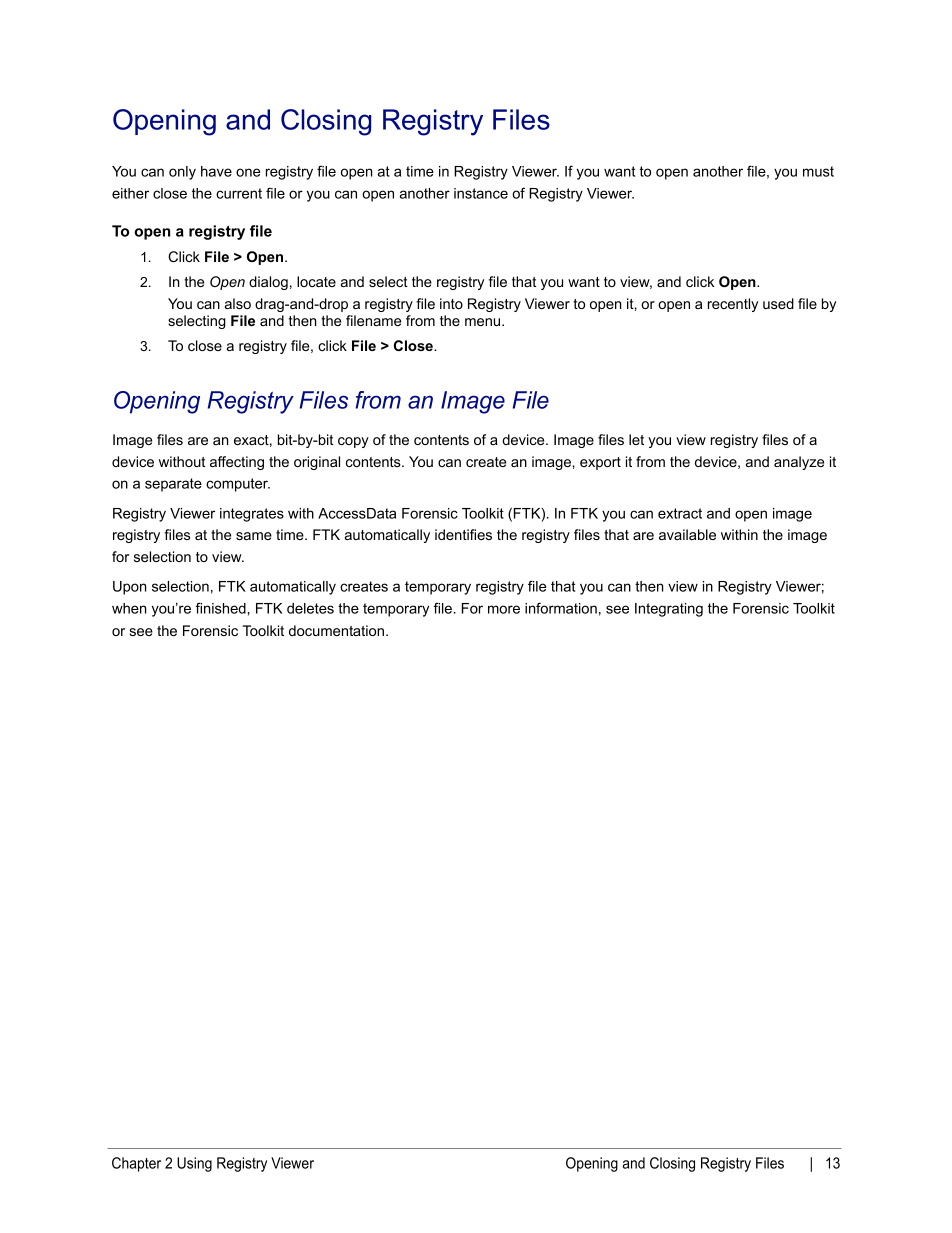 This image has width=952, height=1233. Describe the element at coordinates (336, 630) in the image. I see `documentation` at that location.
